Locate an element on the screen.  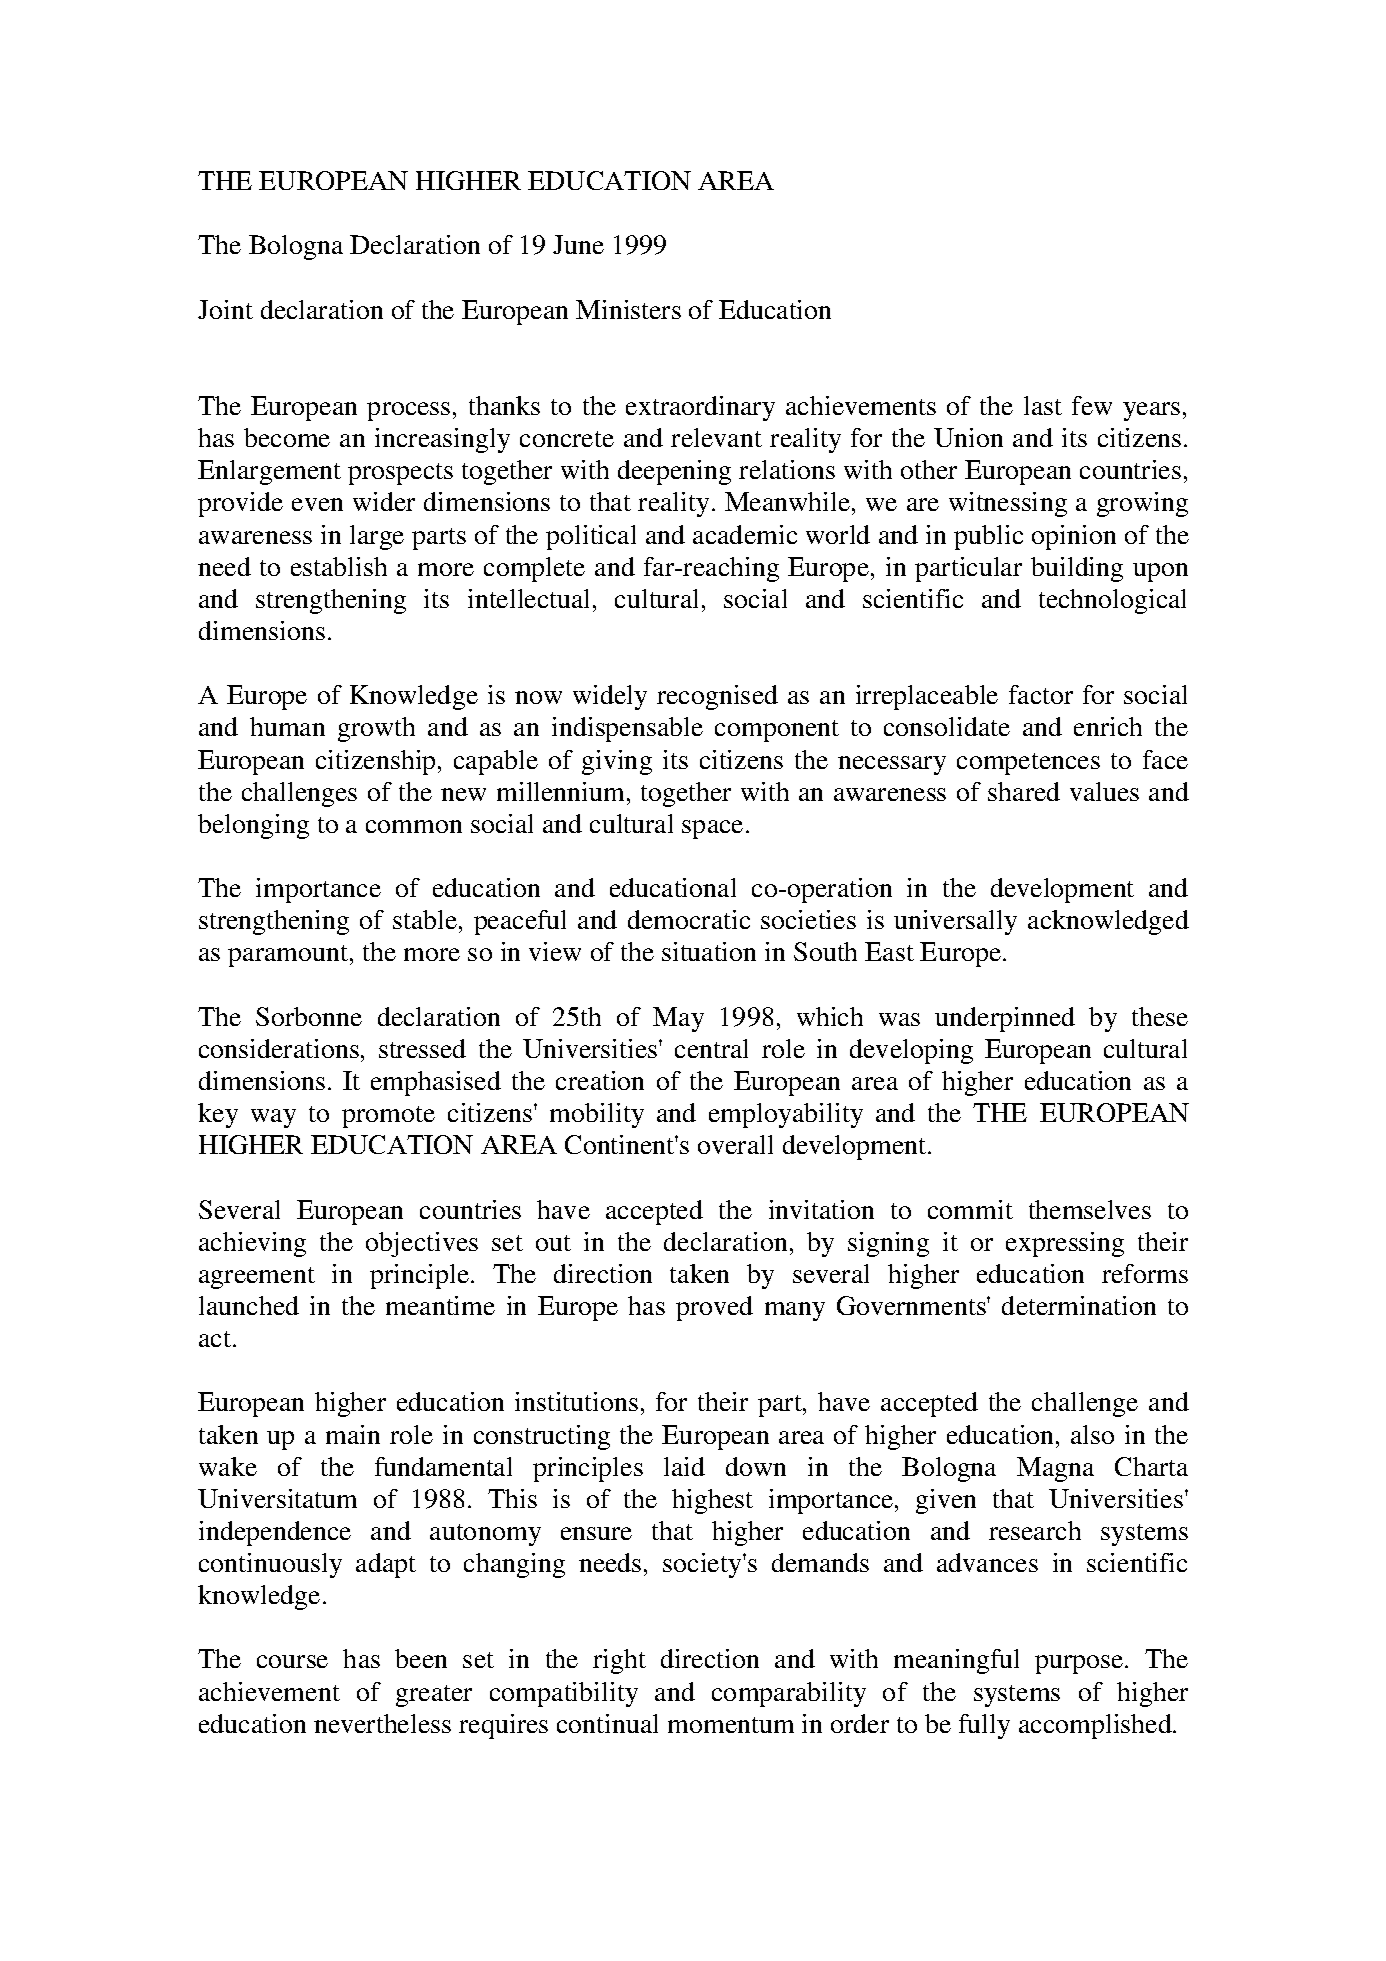
May is located at coordinates (678, 1019).
